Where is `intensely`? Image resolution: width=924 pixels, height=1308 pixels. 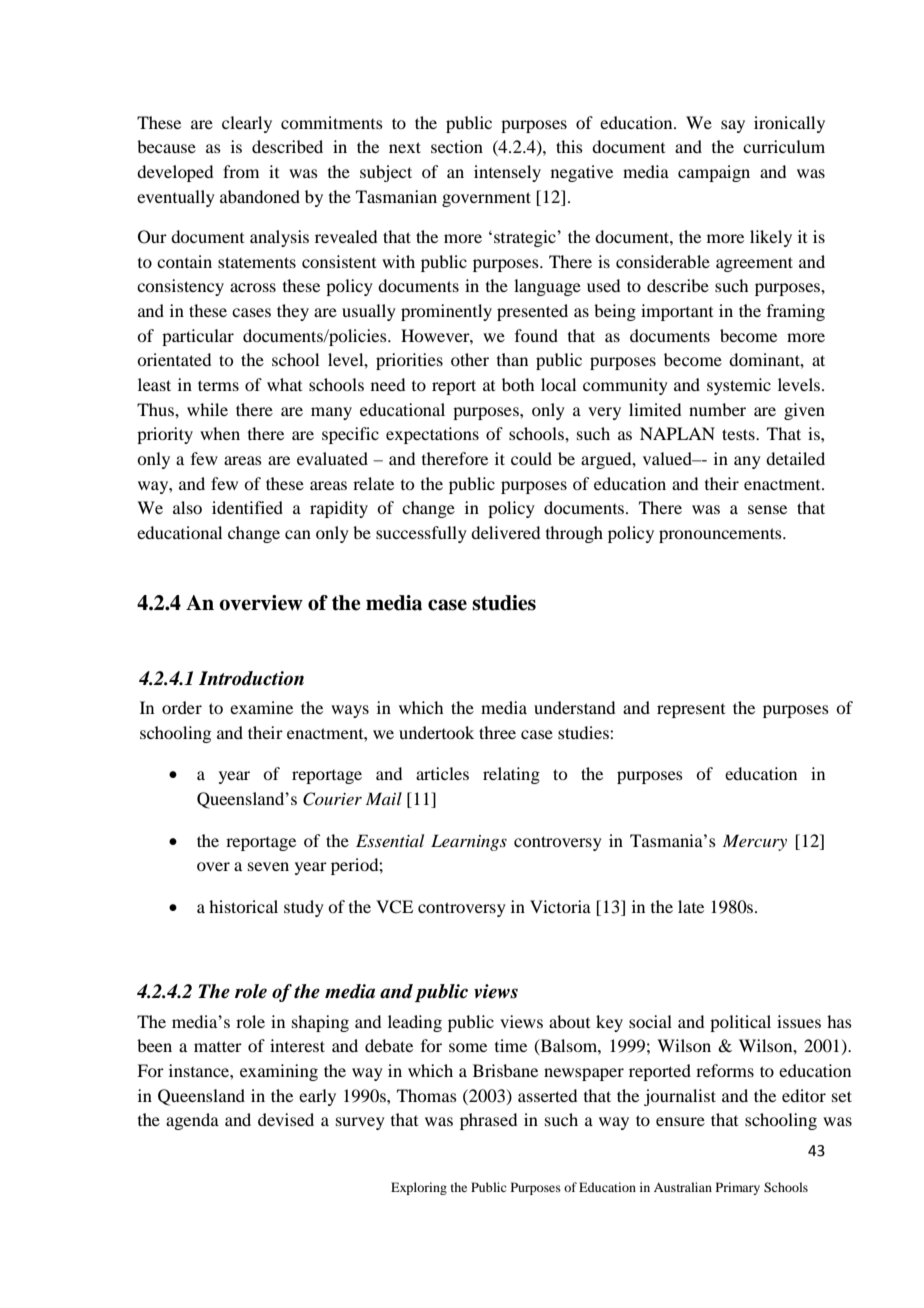 intensely is located at coordinates (507, 173).
